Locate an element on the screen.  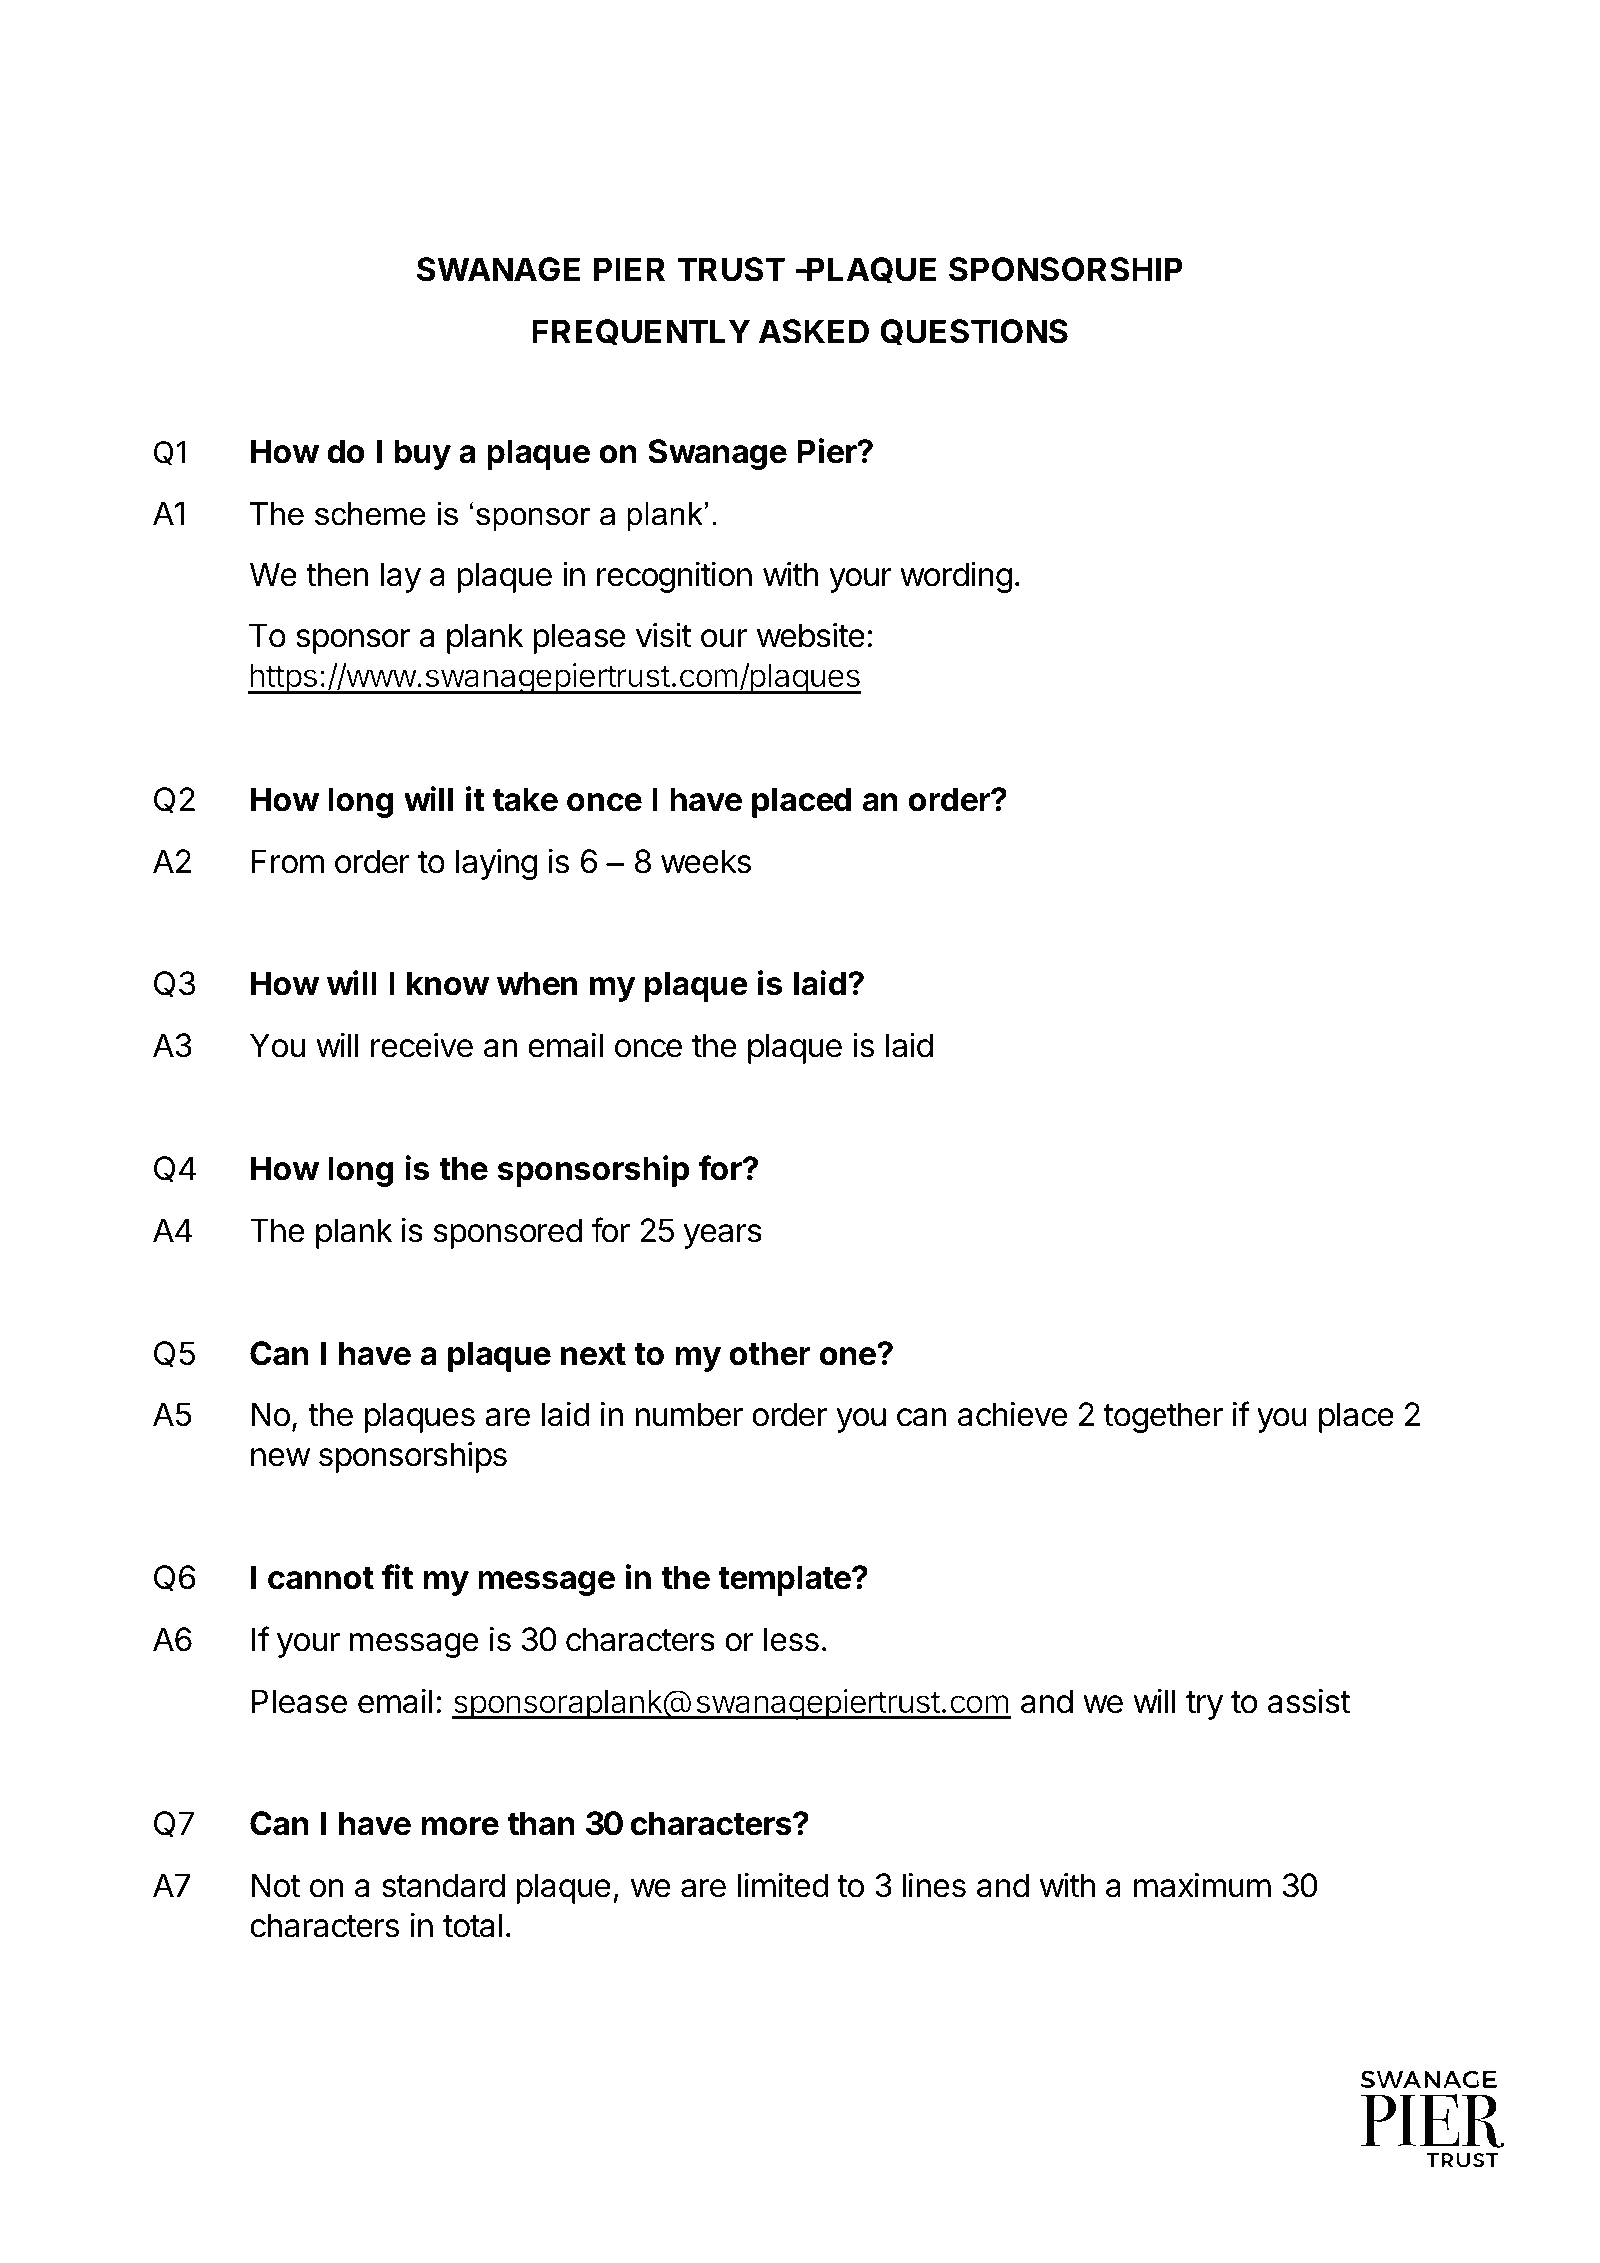
years is located at coordinates (723, 1236).
